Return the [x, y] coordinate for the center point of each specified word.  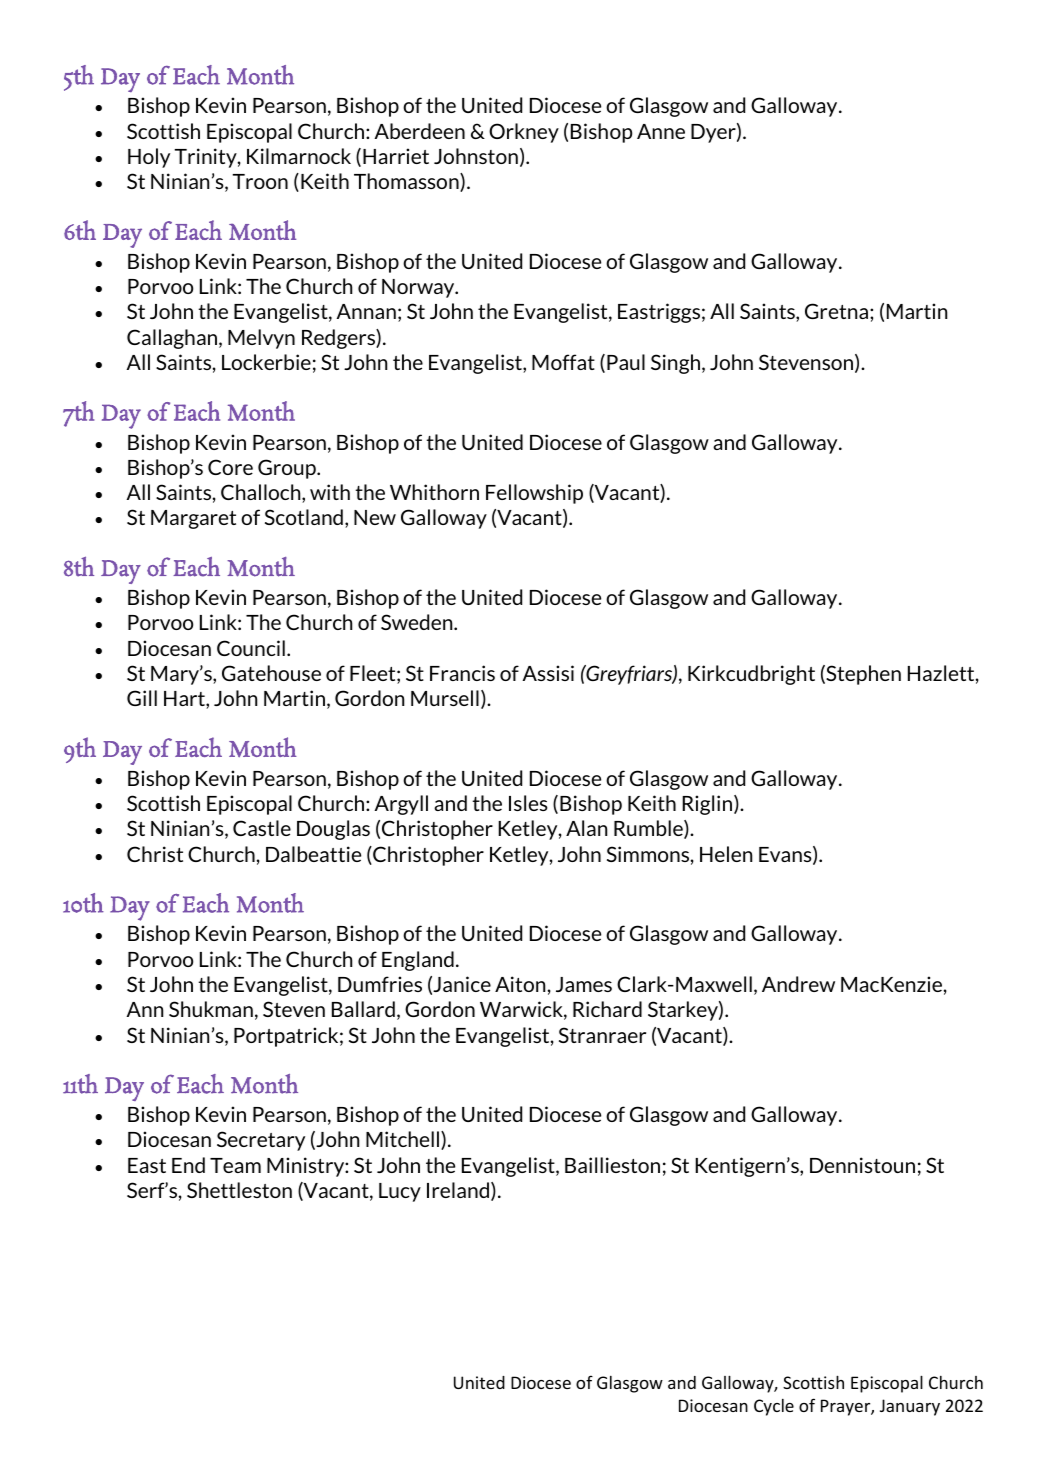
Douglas [333, 830]
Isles [528, 803]
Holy [149, 158]
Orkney [524, 133]
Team [235, 1165]
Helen [726, 854]
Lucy [400, 1192]
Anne [661, 131]
